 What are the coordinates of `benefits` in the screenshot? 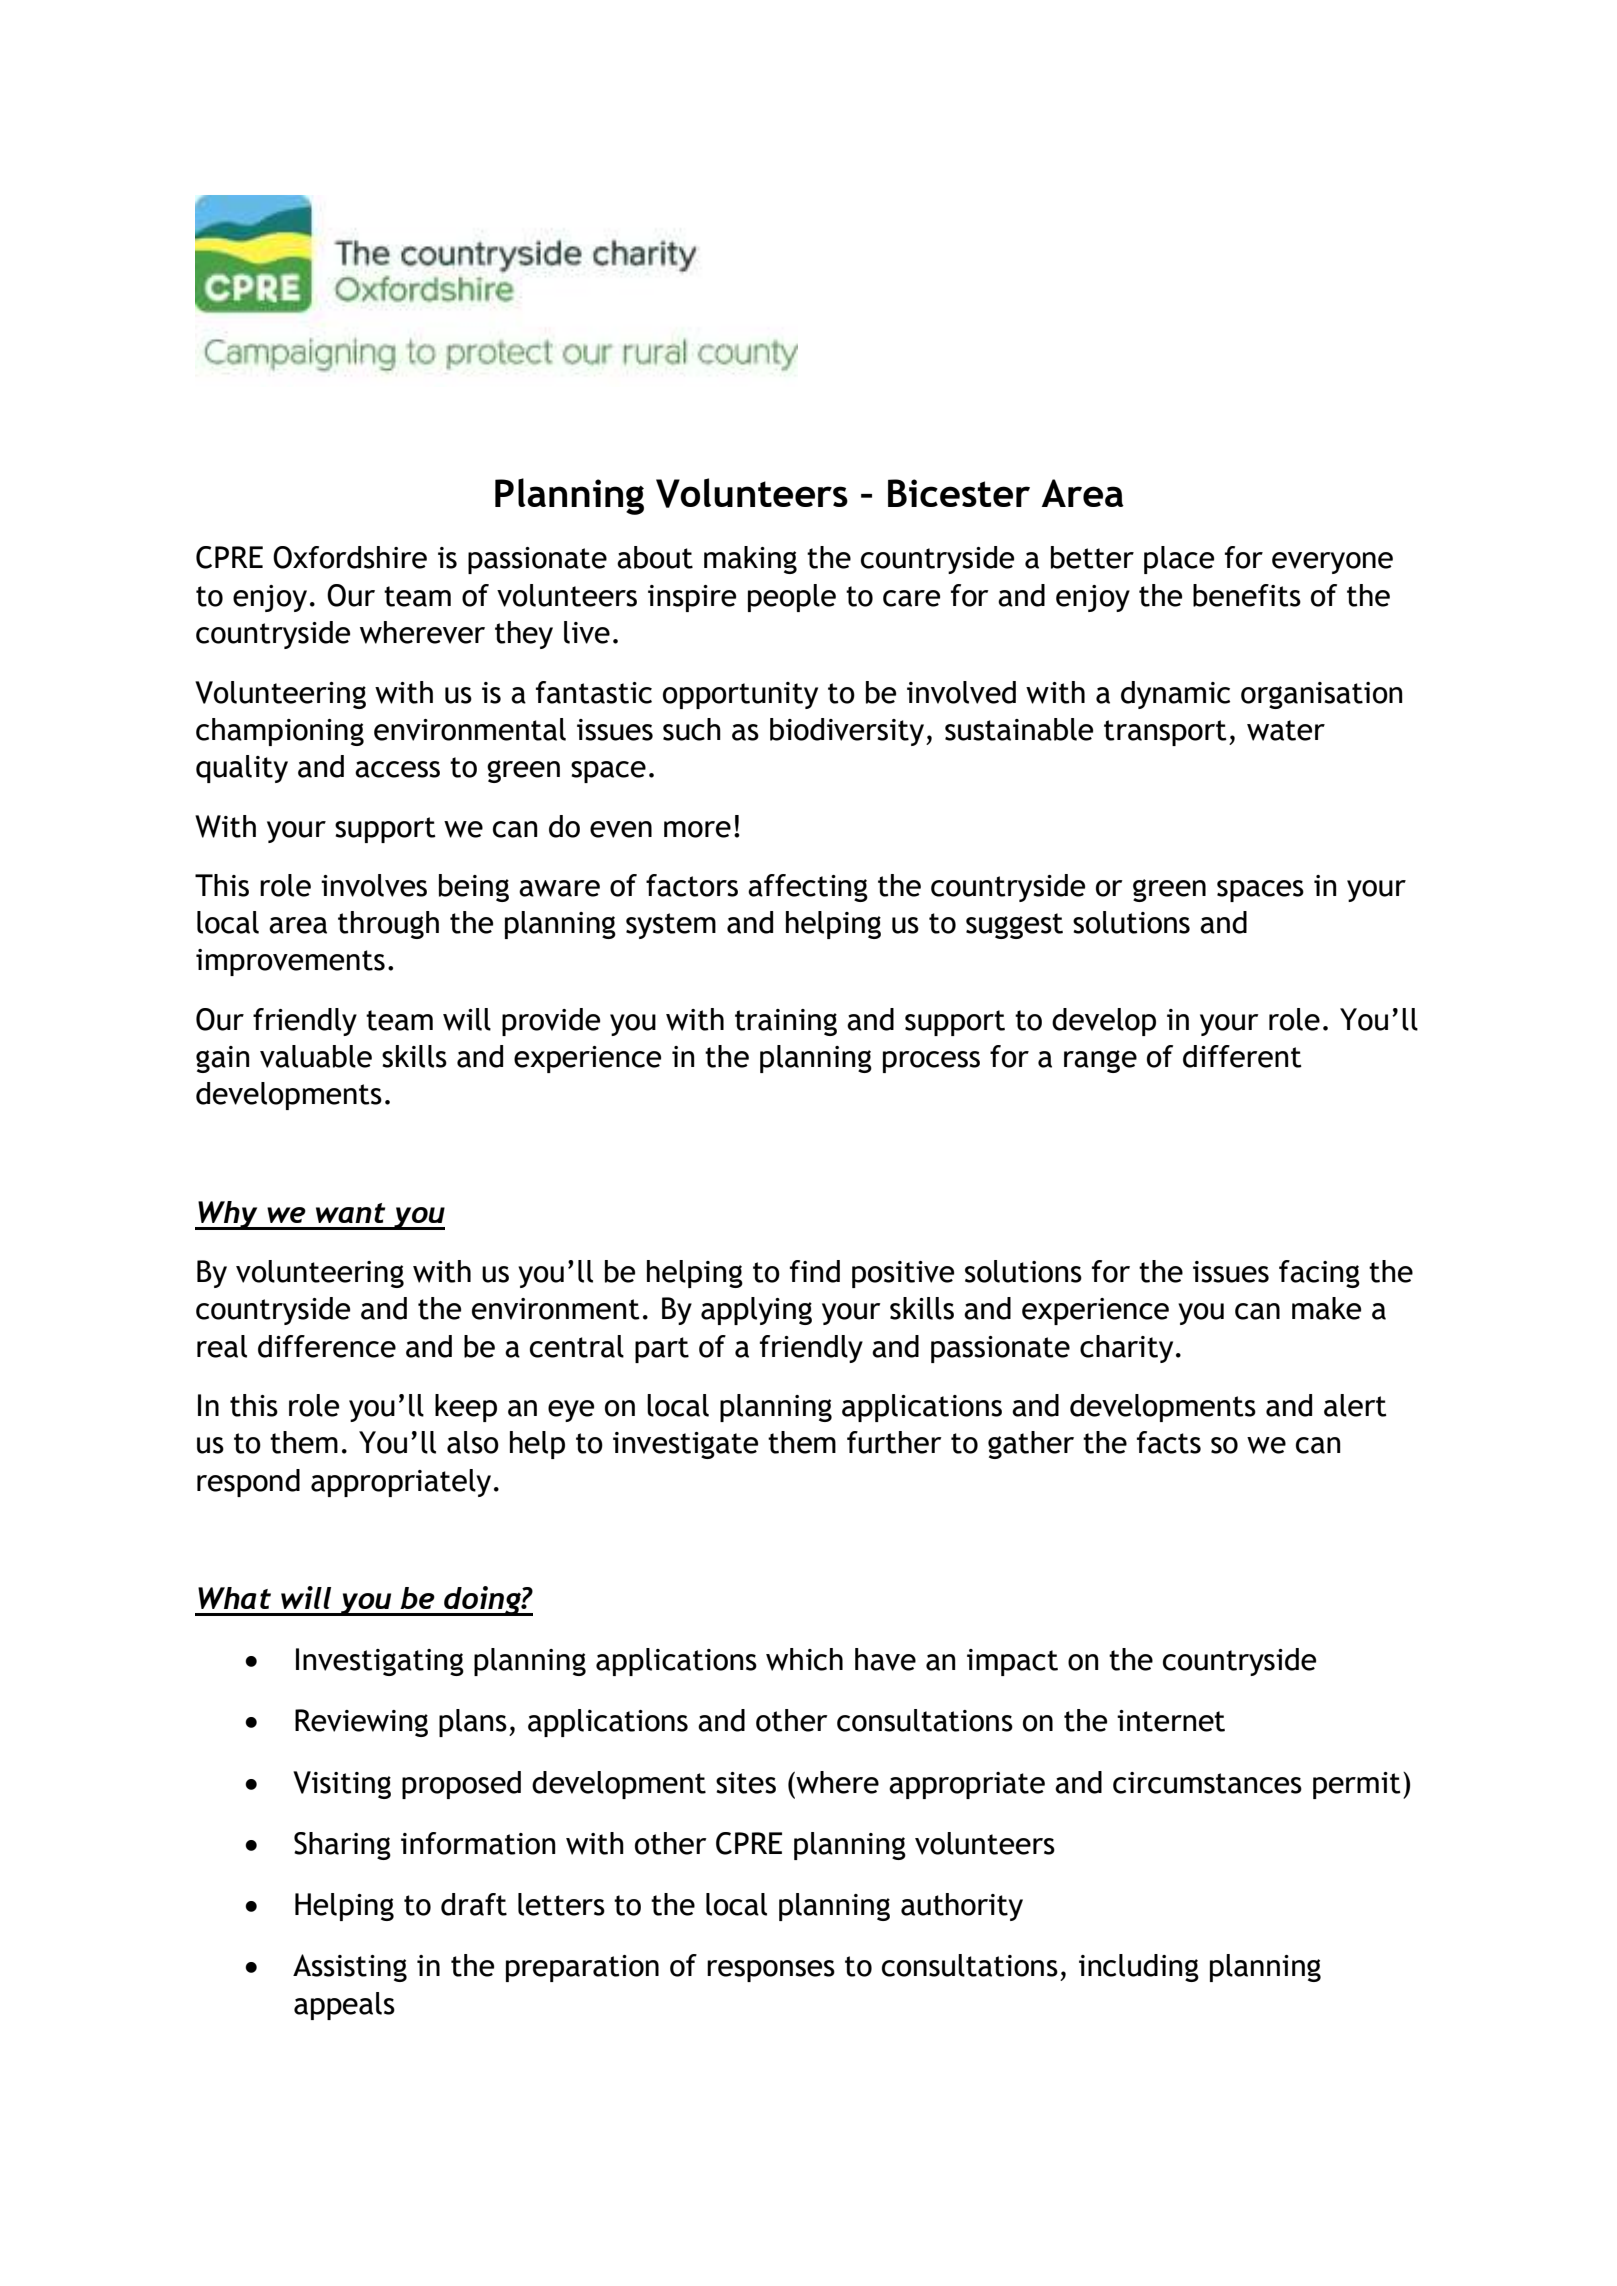 It's located at (1247, 595).
